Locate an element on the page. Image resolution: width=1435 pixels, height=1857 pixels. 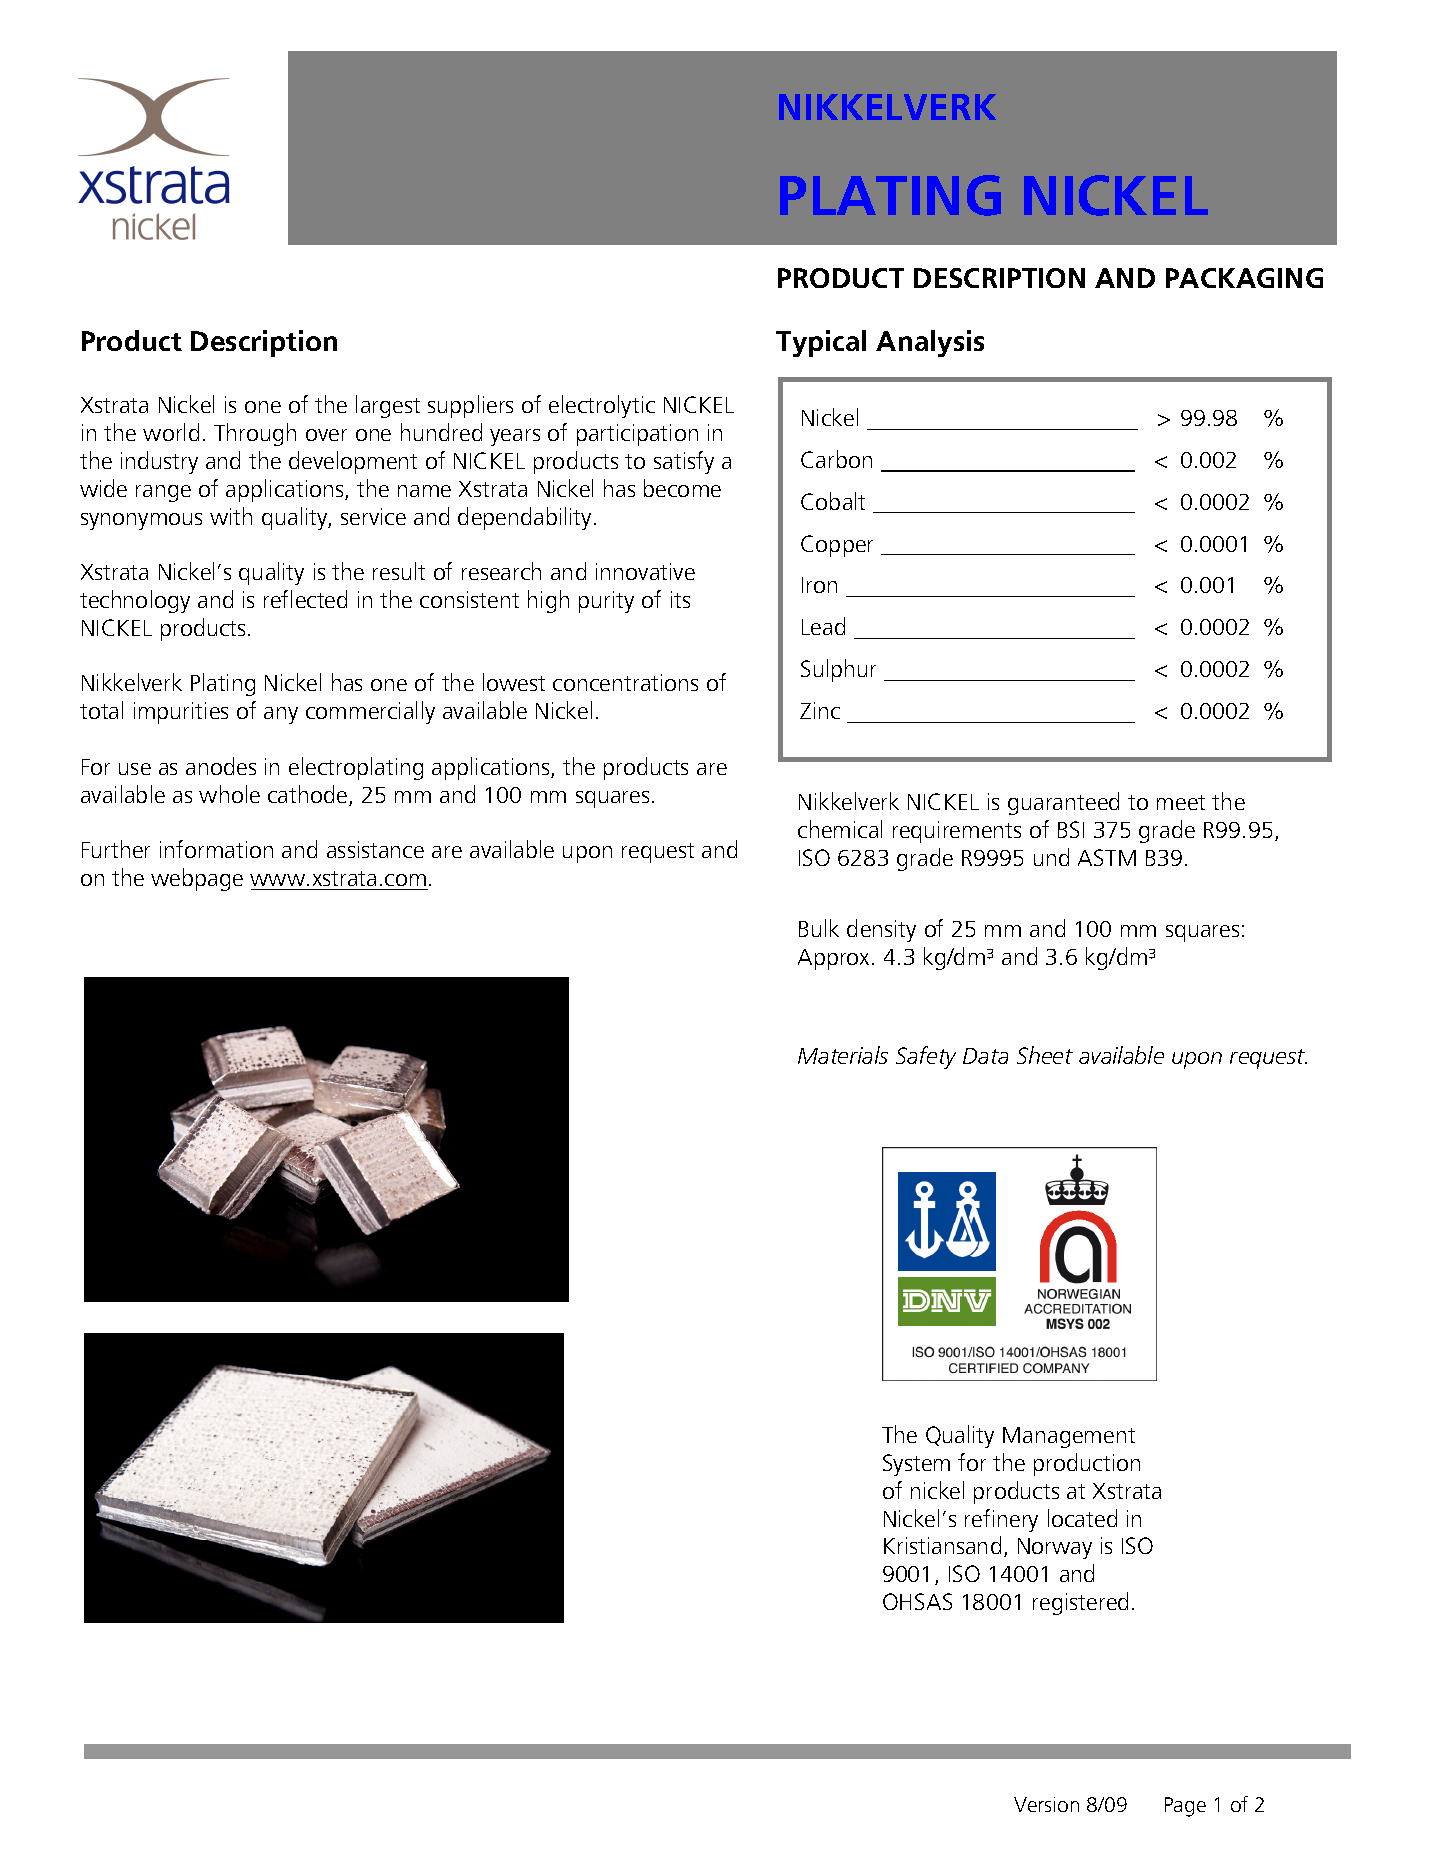
whole is located at coordinates (229, 794).
